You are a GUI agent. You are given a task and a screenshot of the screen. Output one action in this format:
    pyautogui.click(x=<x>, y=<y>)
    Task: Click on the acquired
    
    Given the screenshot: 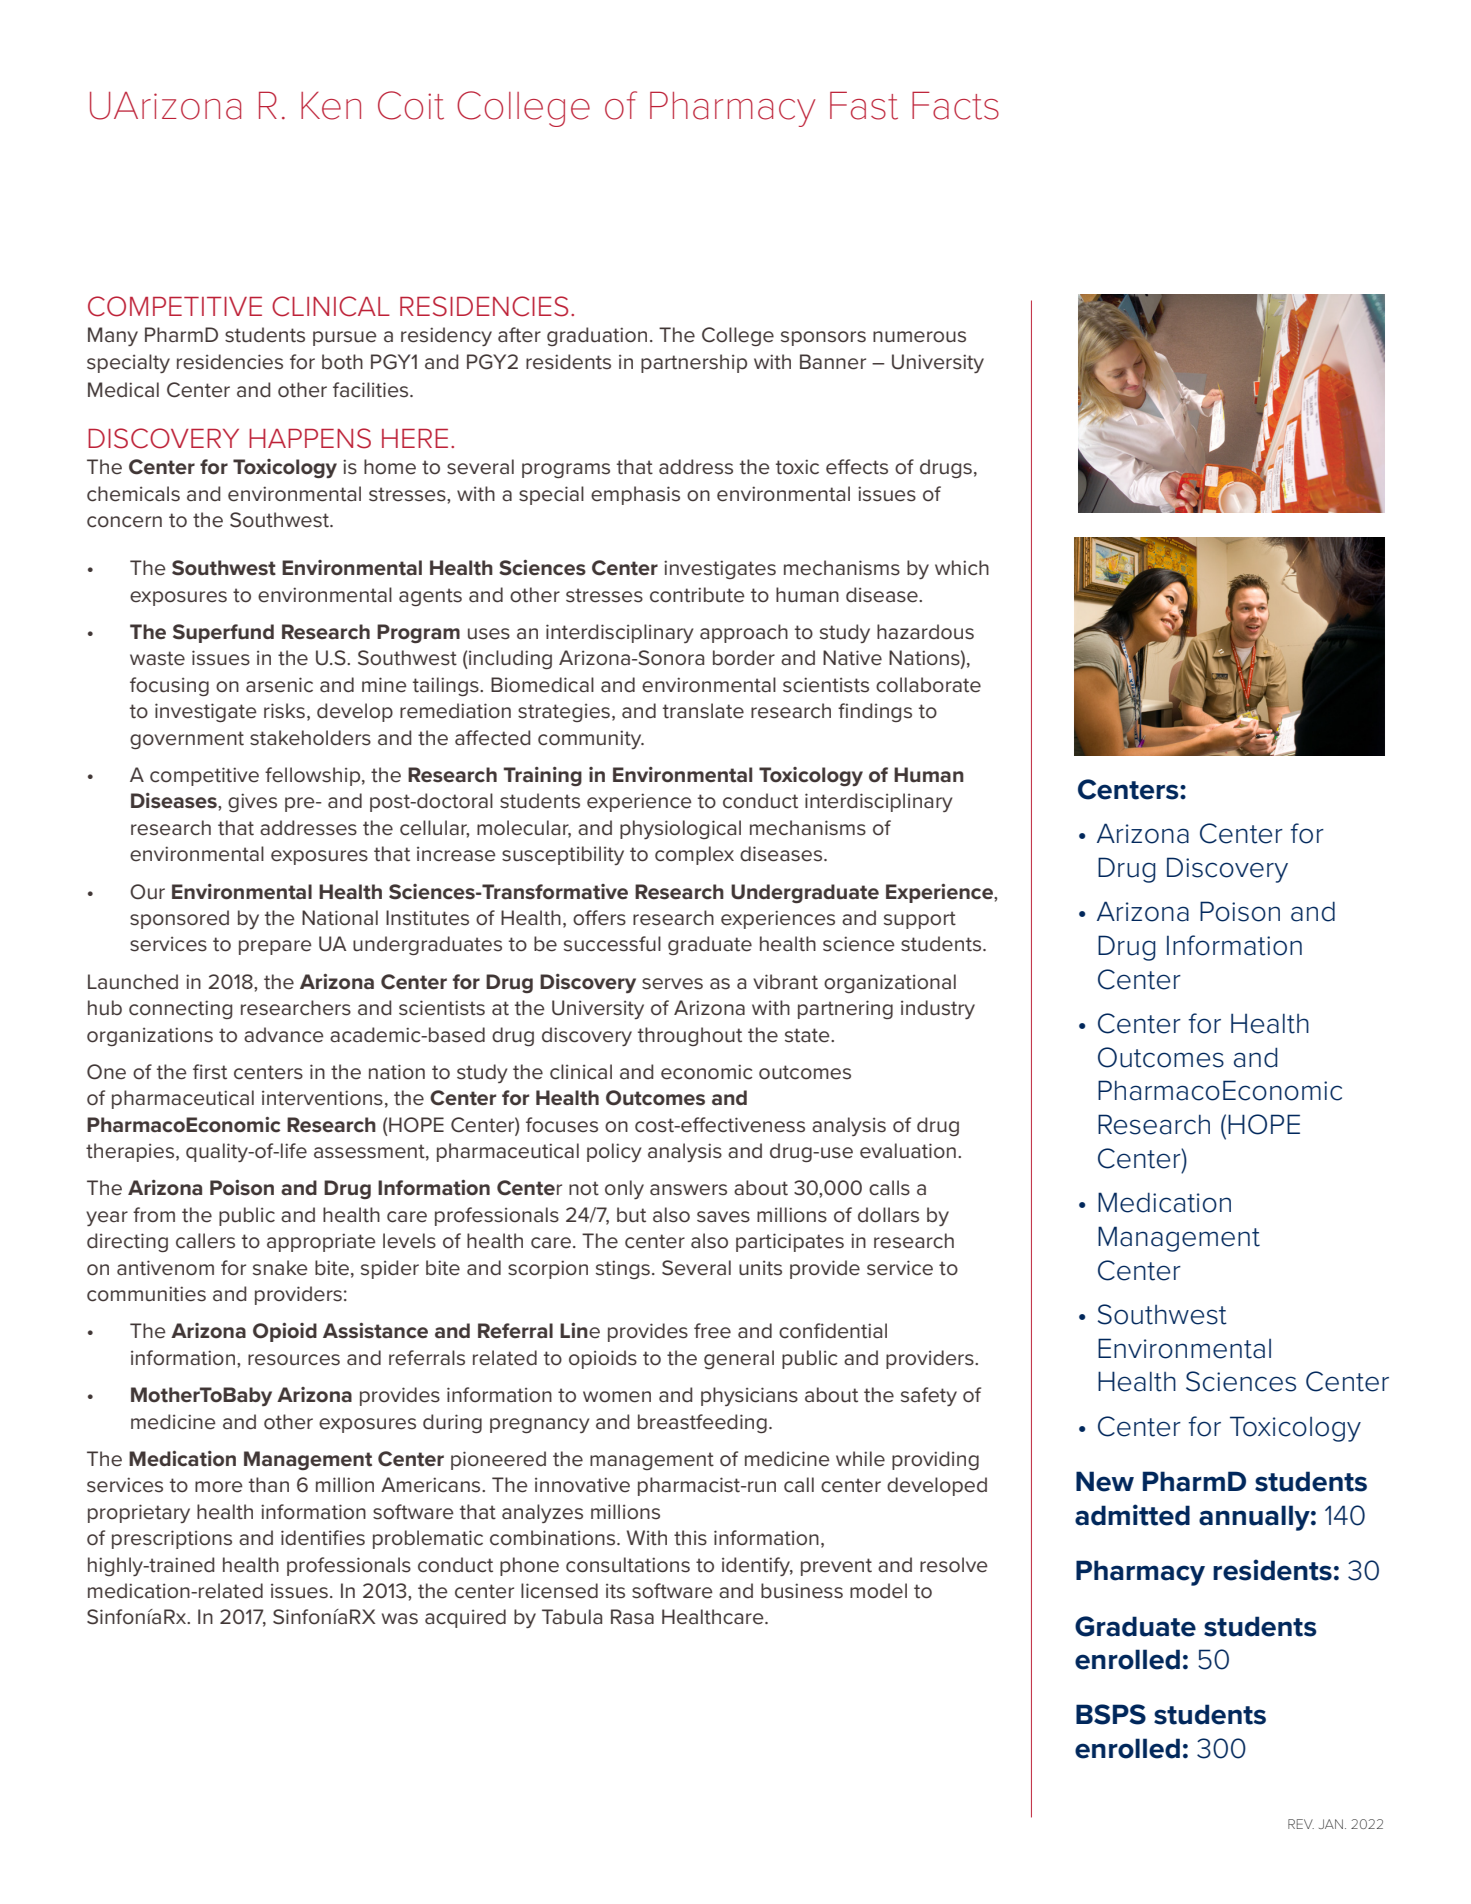 What is the action you would take?
    pyautogui.click(x=465, y=1618)
